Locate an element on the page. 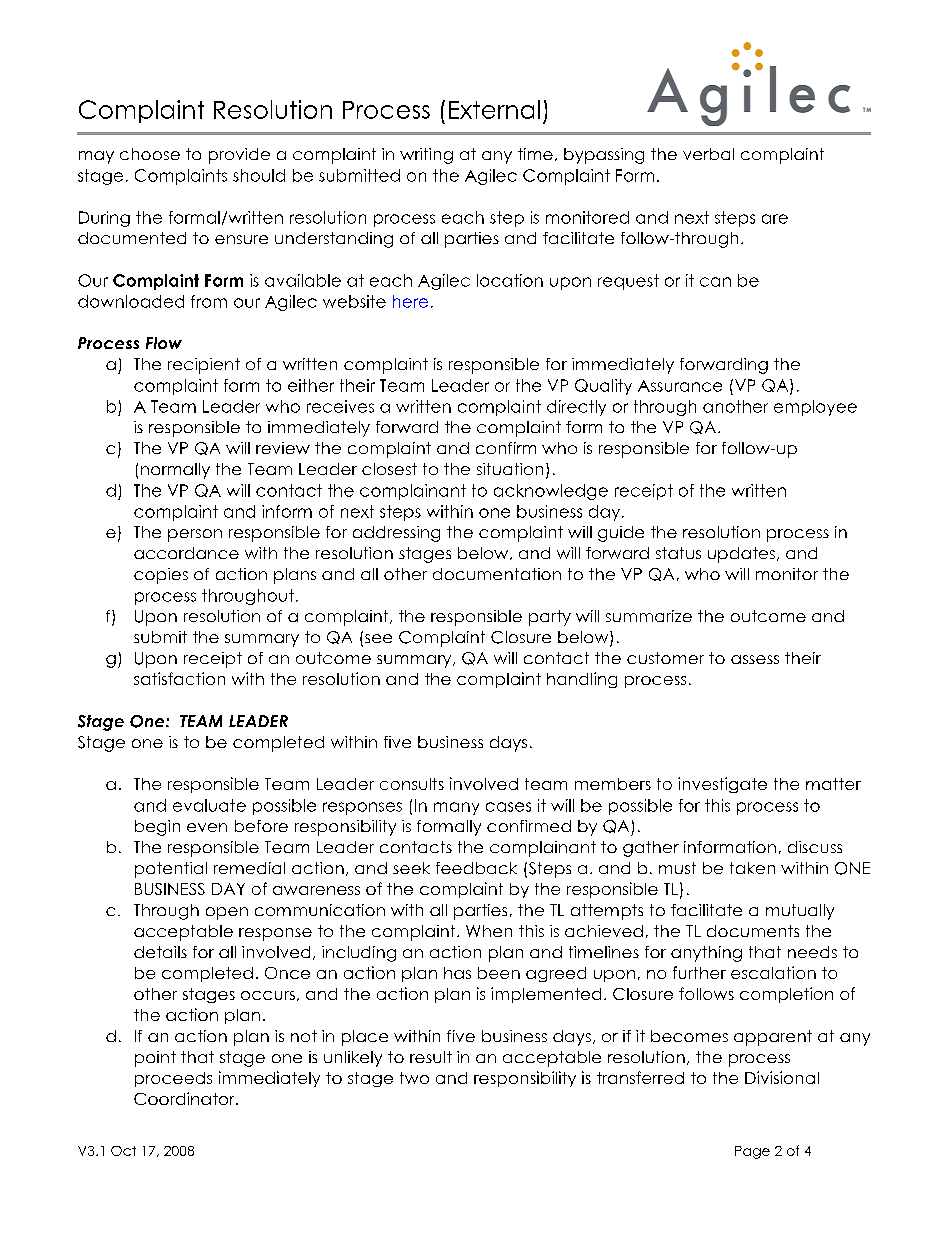 The width and height of the page is (952, 1233). assess is located at coordinates (755, 659).
